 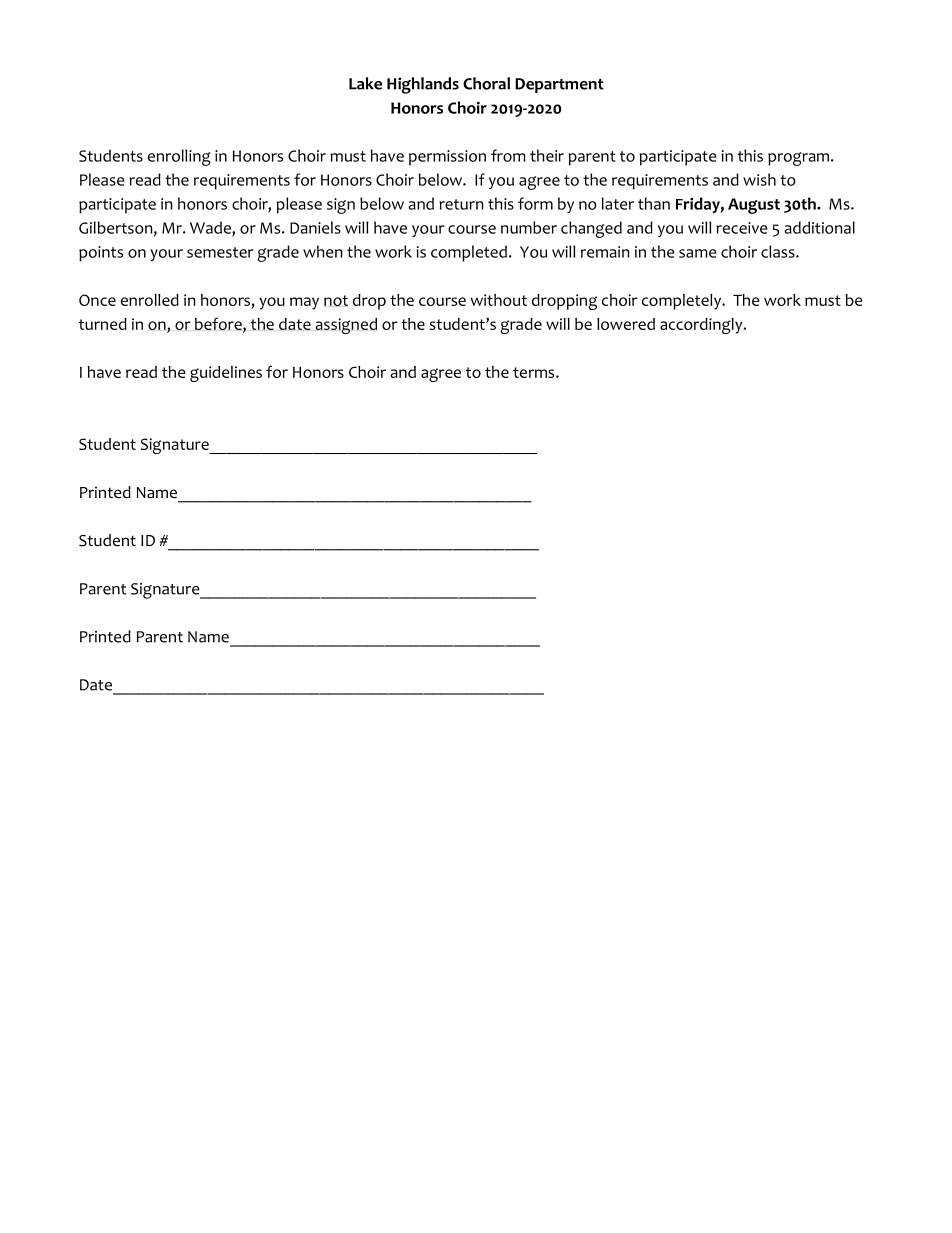 What do you see at coordinates (535, 372) in the screenshot?
I see `terms` at bounding box center [535, 372].
